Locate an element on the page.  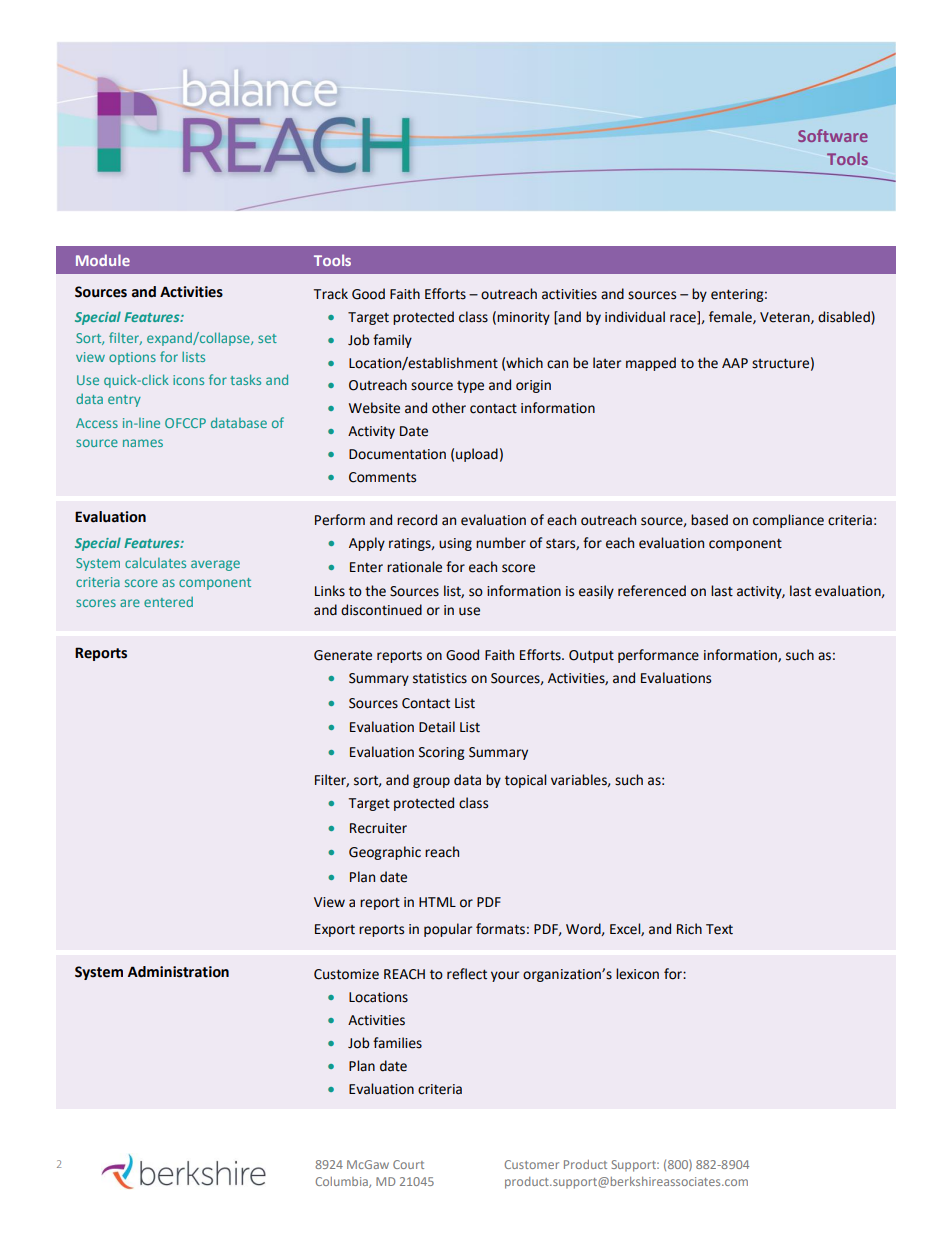
Track is located at coordinates (331, 294).
